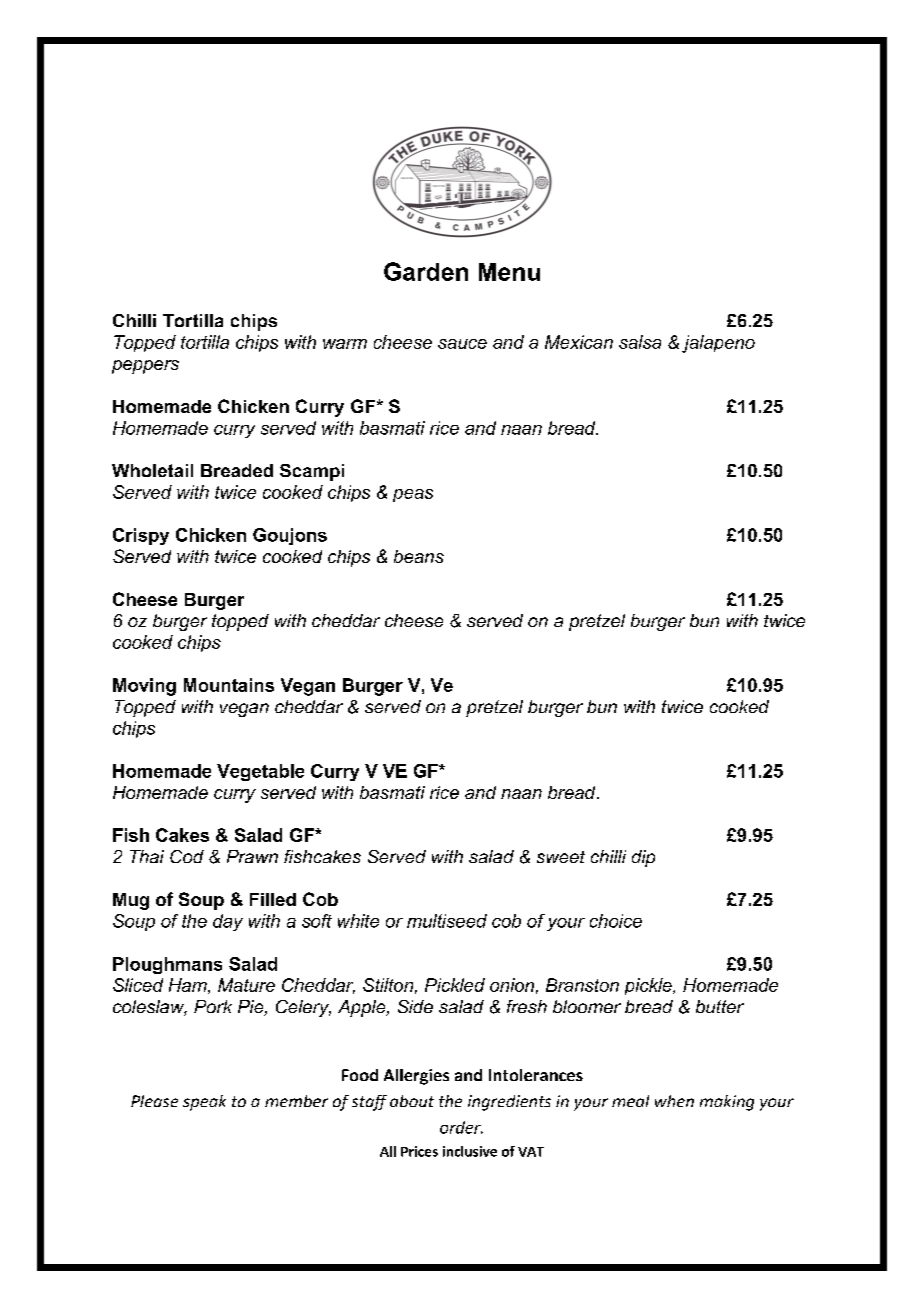 The height and width of the screenshot is (1308, 924). I want to click on Vegetable, so click(260, 772).
